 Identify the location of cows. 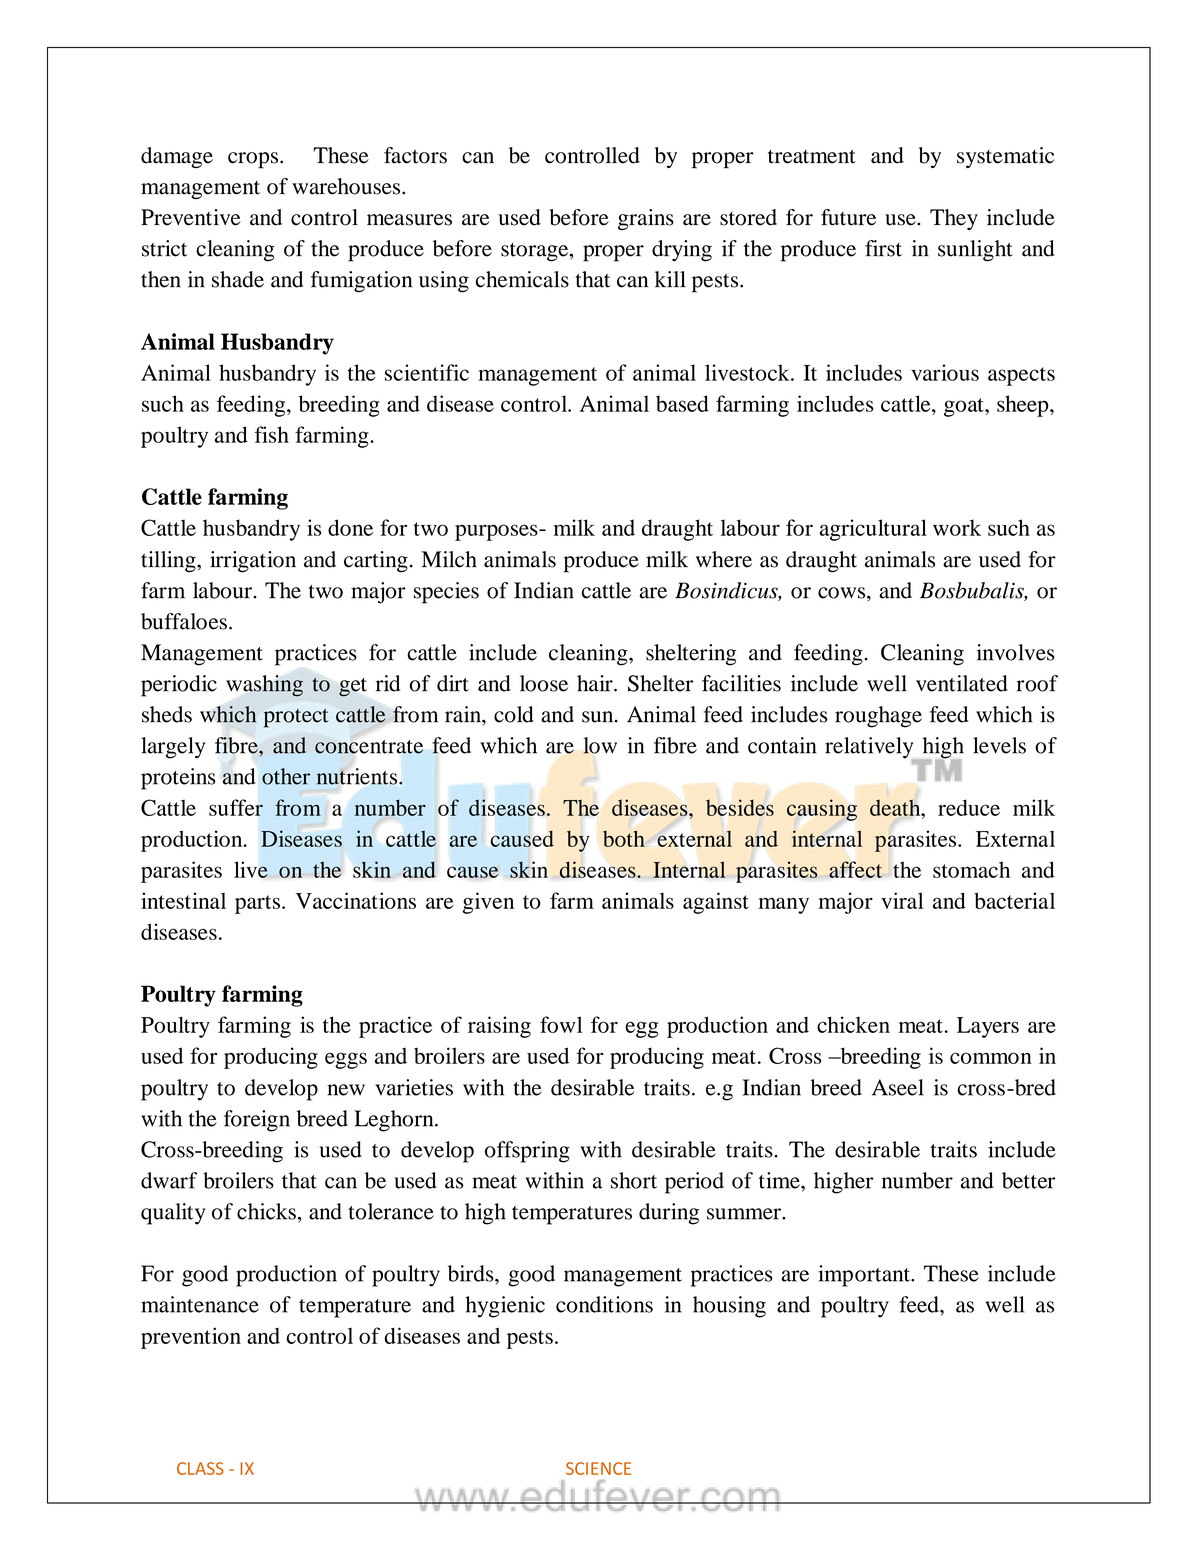
(843, 593).
